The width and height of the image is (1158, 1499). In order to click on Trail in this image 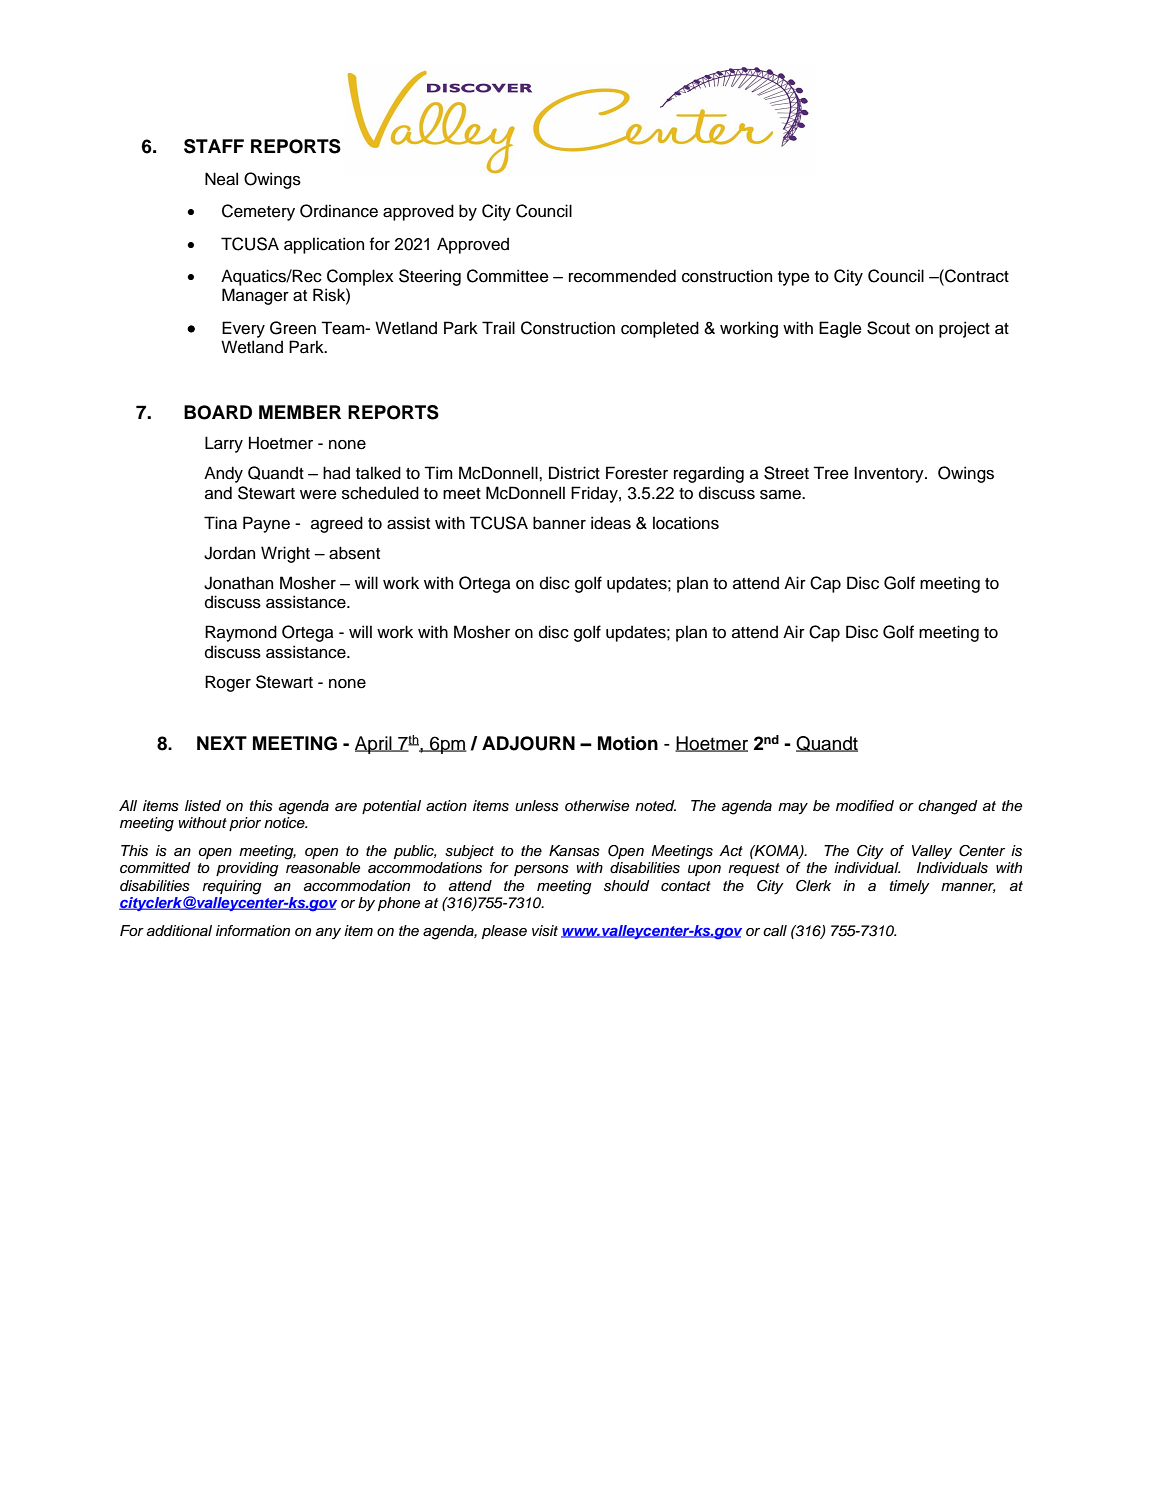, I will do `click(498, 328)`.
